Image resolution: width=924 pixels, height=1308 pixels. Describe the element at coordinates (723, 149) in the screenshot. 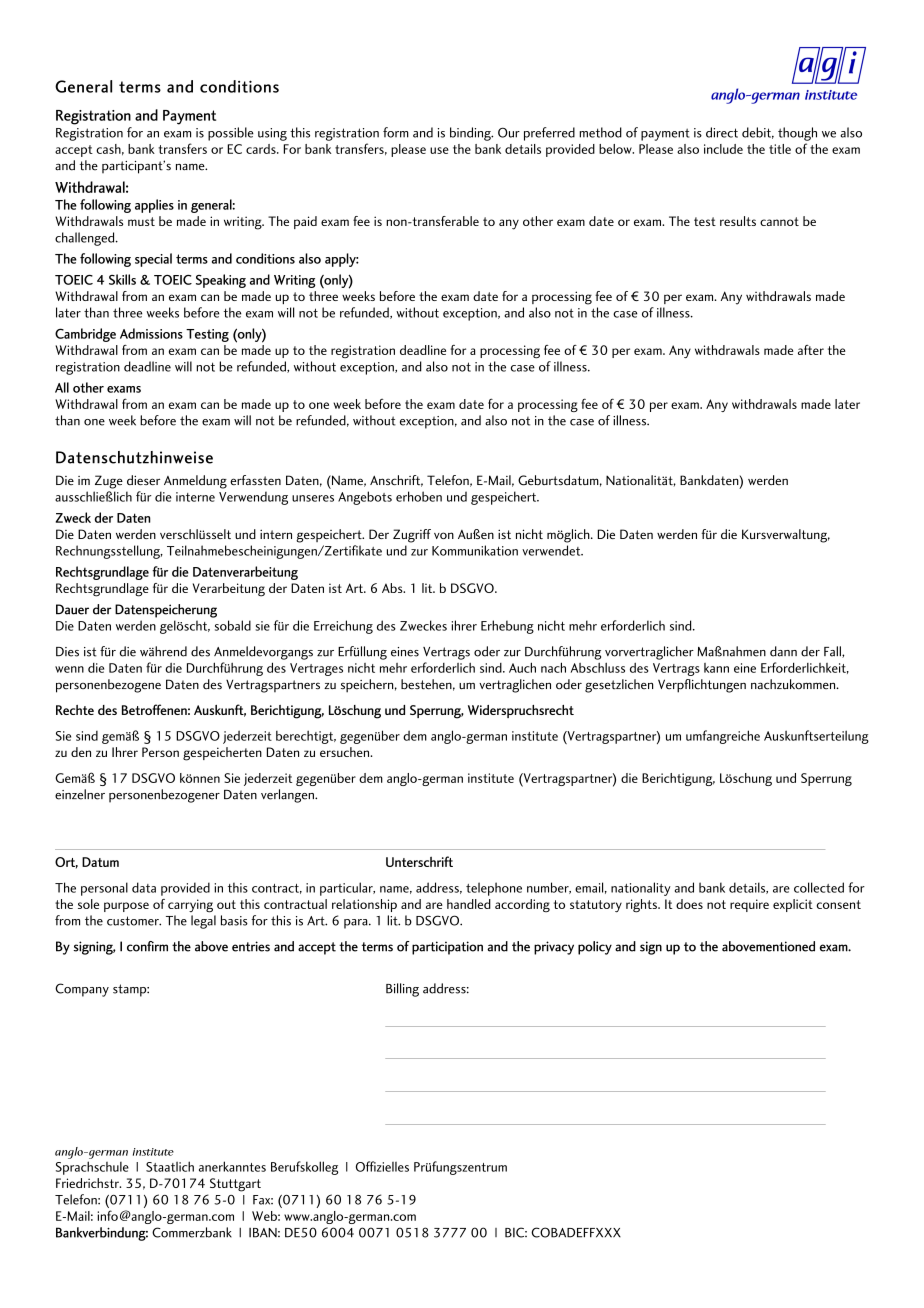

I see `include` at that location.
